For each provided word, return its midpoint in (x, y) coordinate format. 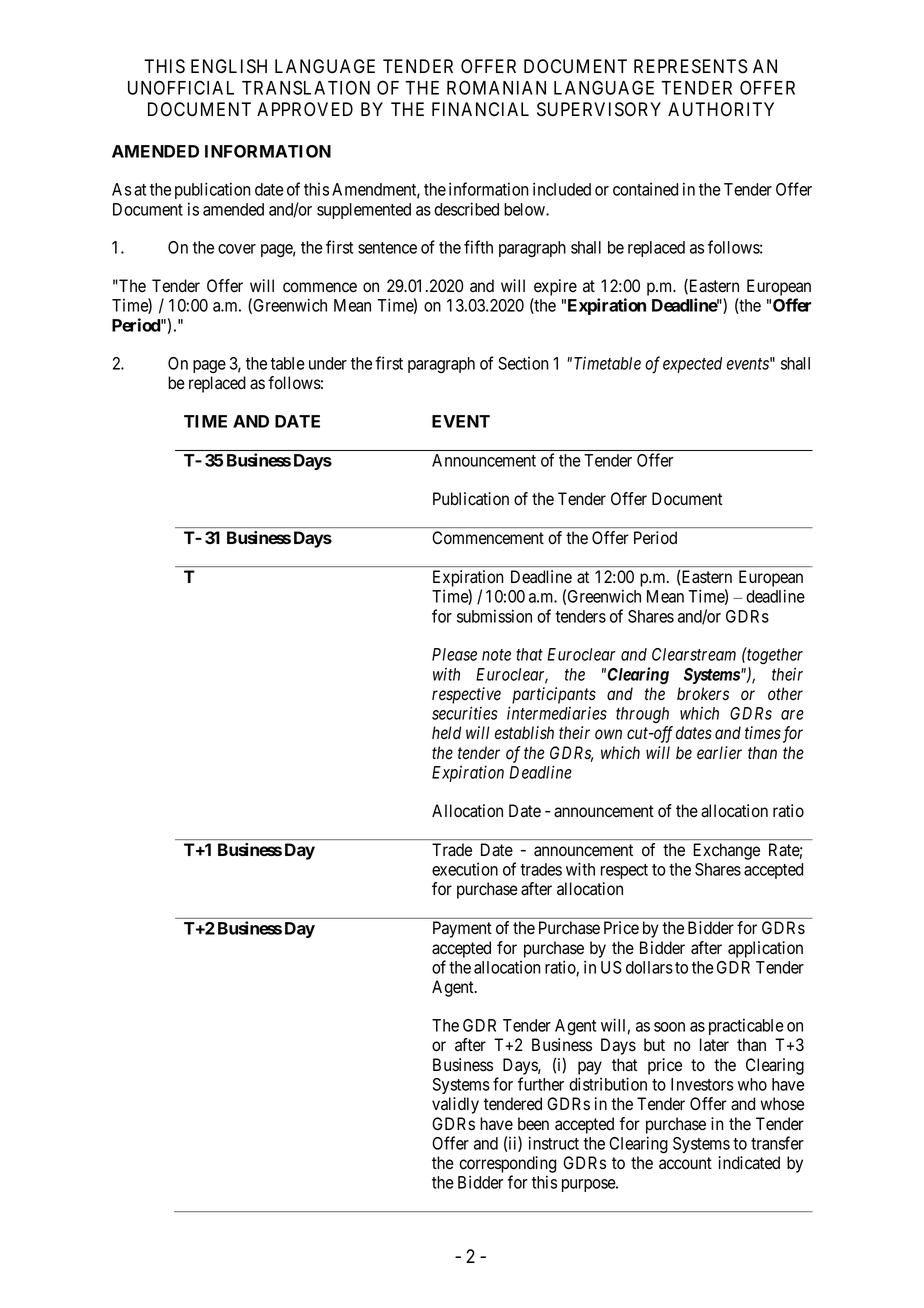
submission (494, 616)
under (328, 363)
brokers (703, 694)
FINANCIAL (480, 109)
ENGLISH (229, 66)
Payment (462, 929)
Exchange (726, 851)
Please (454, 654)
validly (455, 1105)
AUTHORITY (721, 109)
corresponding (507, 1164)
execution (465, 869)
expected (692, 365)
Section (523, 363)
